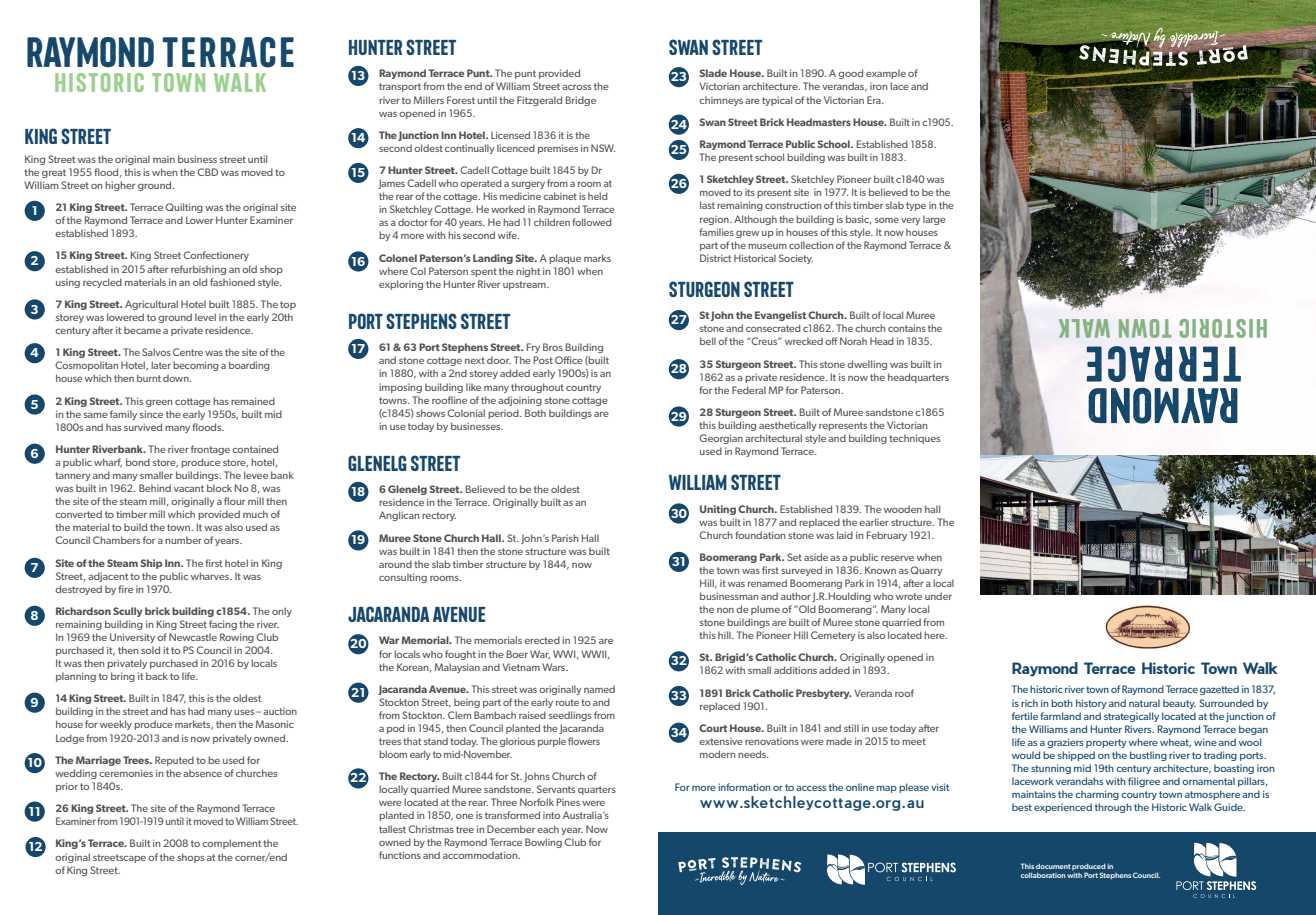  What do you see at coordinates (721, 101) in the page?
I see `chimneys` at bounding box center [721, 101].
